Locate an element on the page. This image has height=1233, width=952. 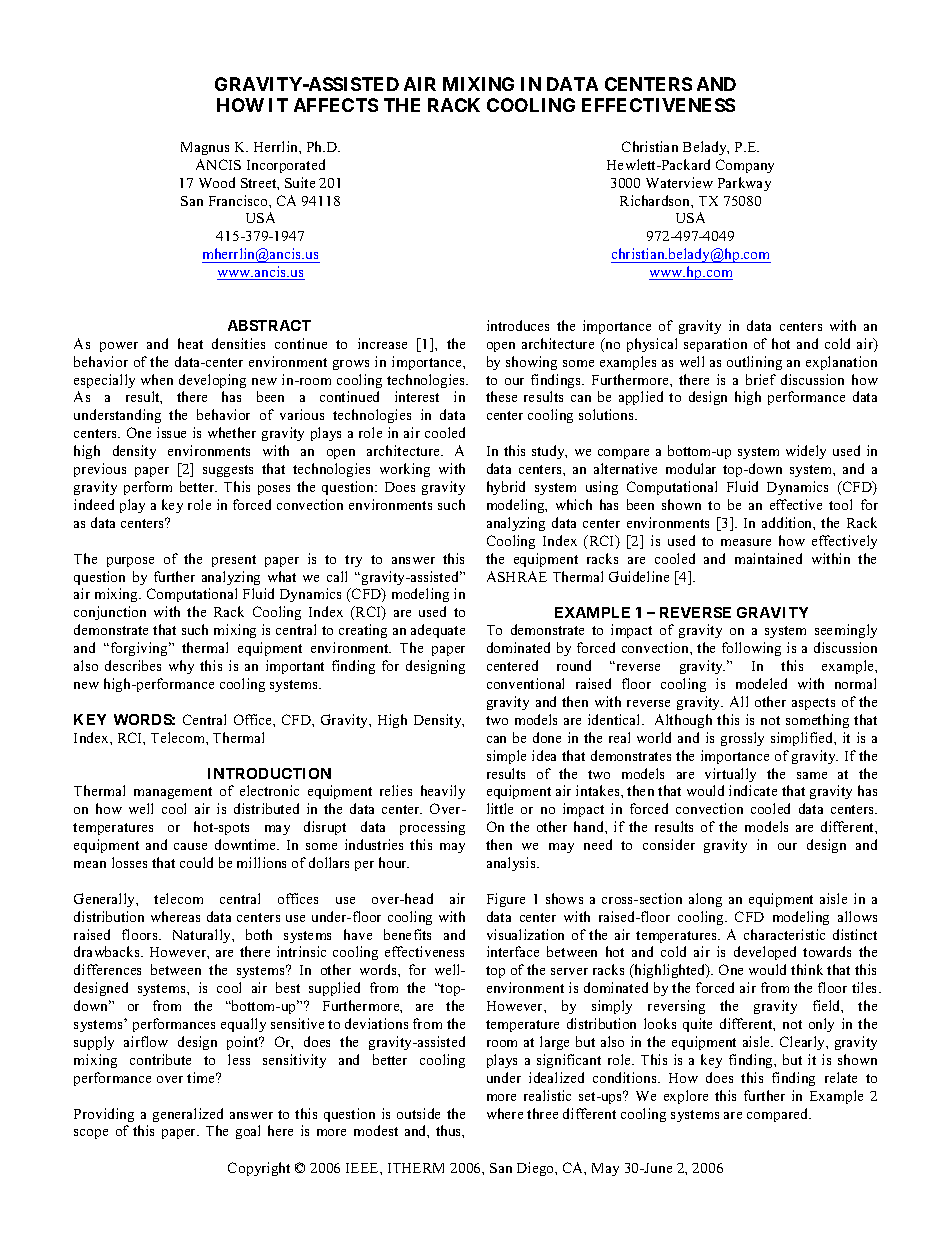
brief is located at coordinates (761, 379).
